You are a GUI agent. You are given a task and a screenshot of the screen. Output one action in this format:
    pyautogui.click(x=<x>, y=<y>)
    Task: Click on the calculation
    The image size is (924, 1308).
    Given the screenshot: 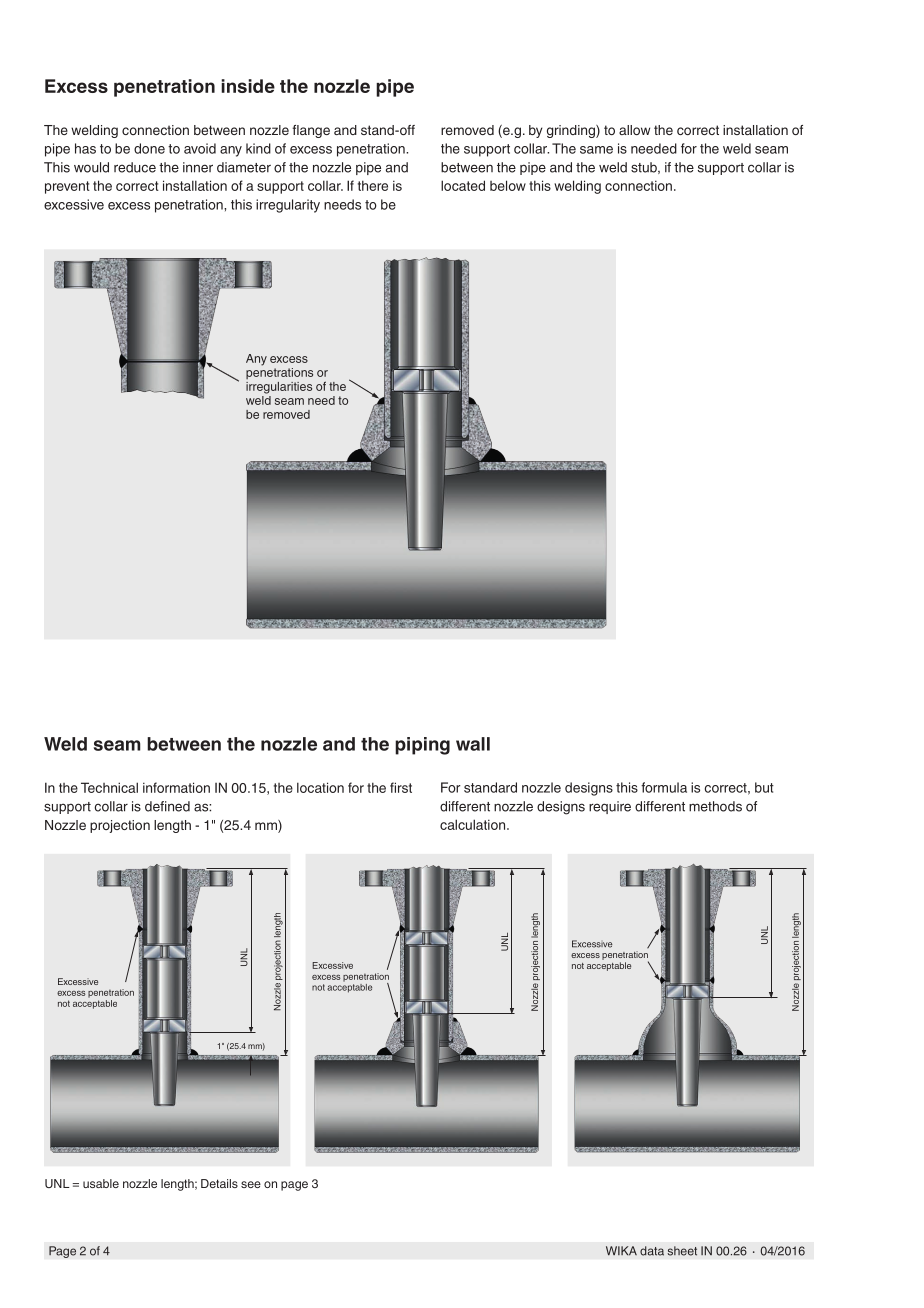 What is the action you would take?
    pyautogui.click(x=474, y=824)
